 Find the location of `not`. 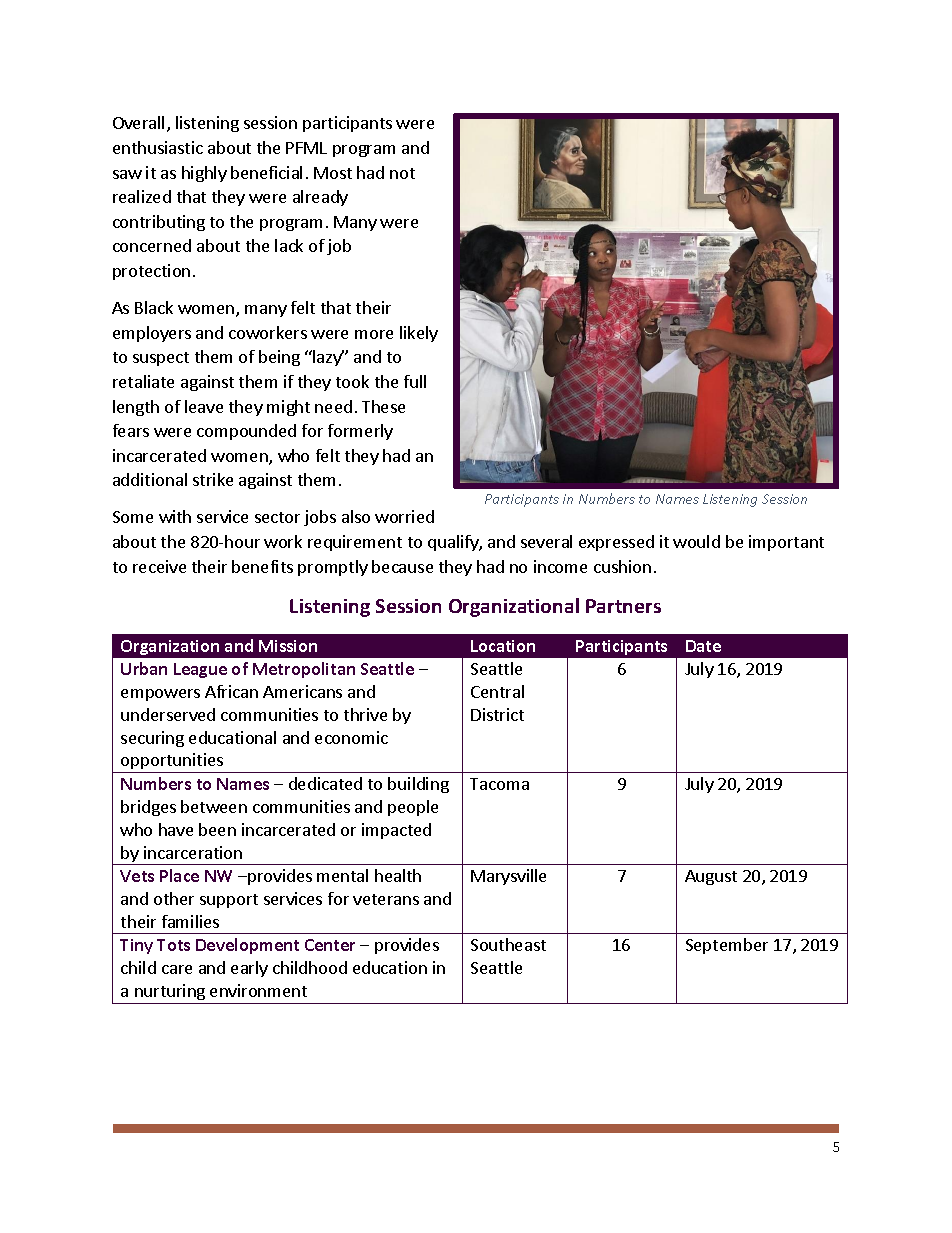

not is located at coordinates (402, 173).
